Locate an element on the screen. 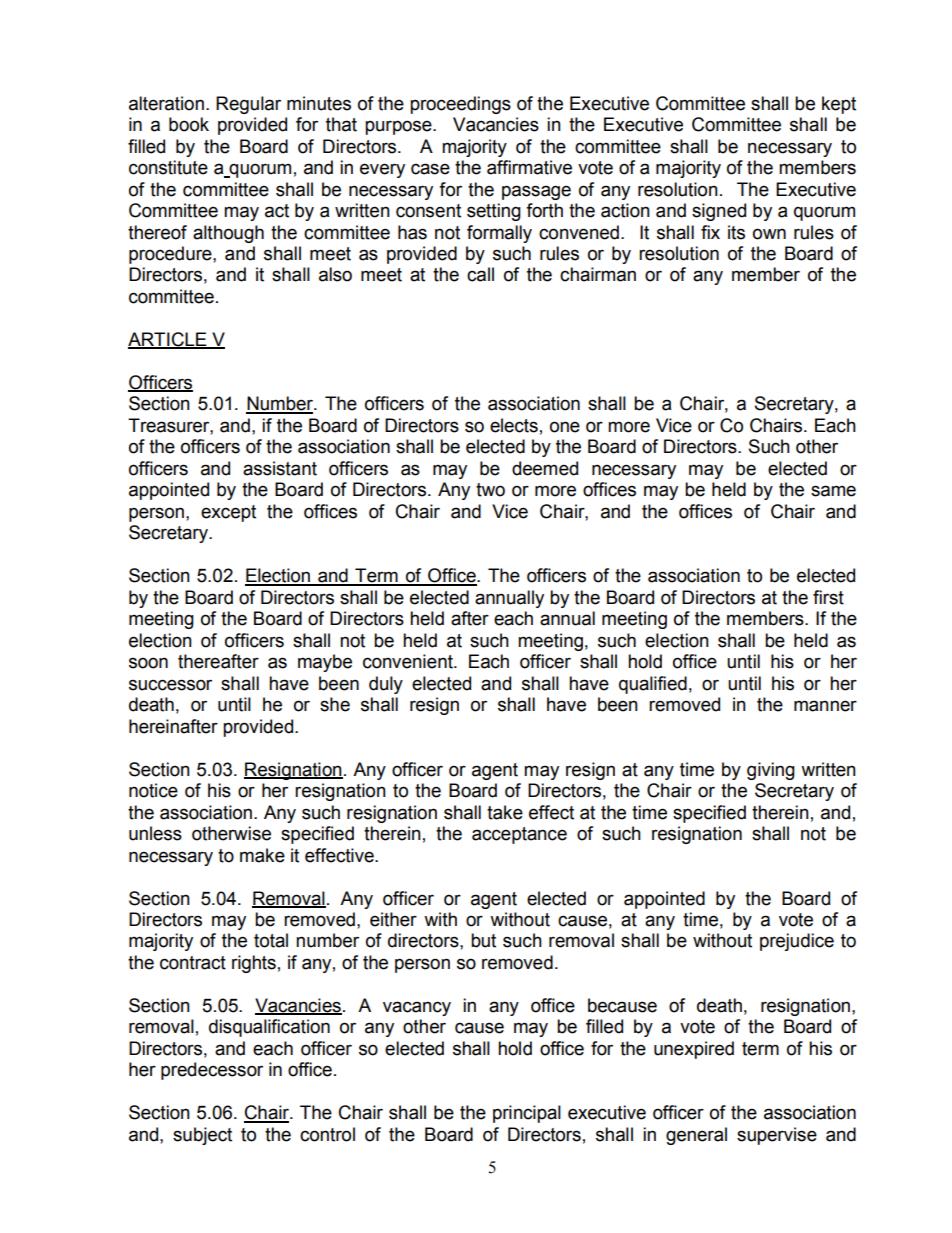 The image size is (952, 1233). principal is located at coordinates (527, 1114).
